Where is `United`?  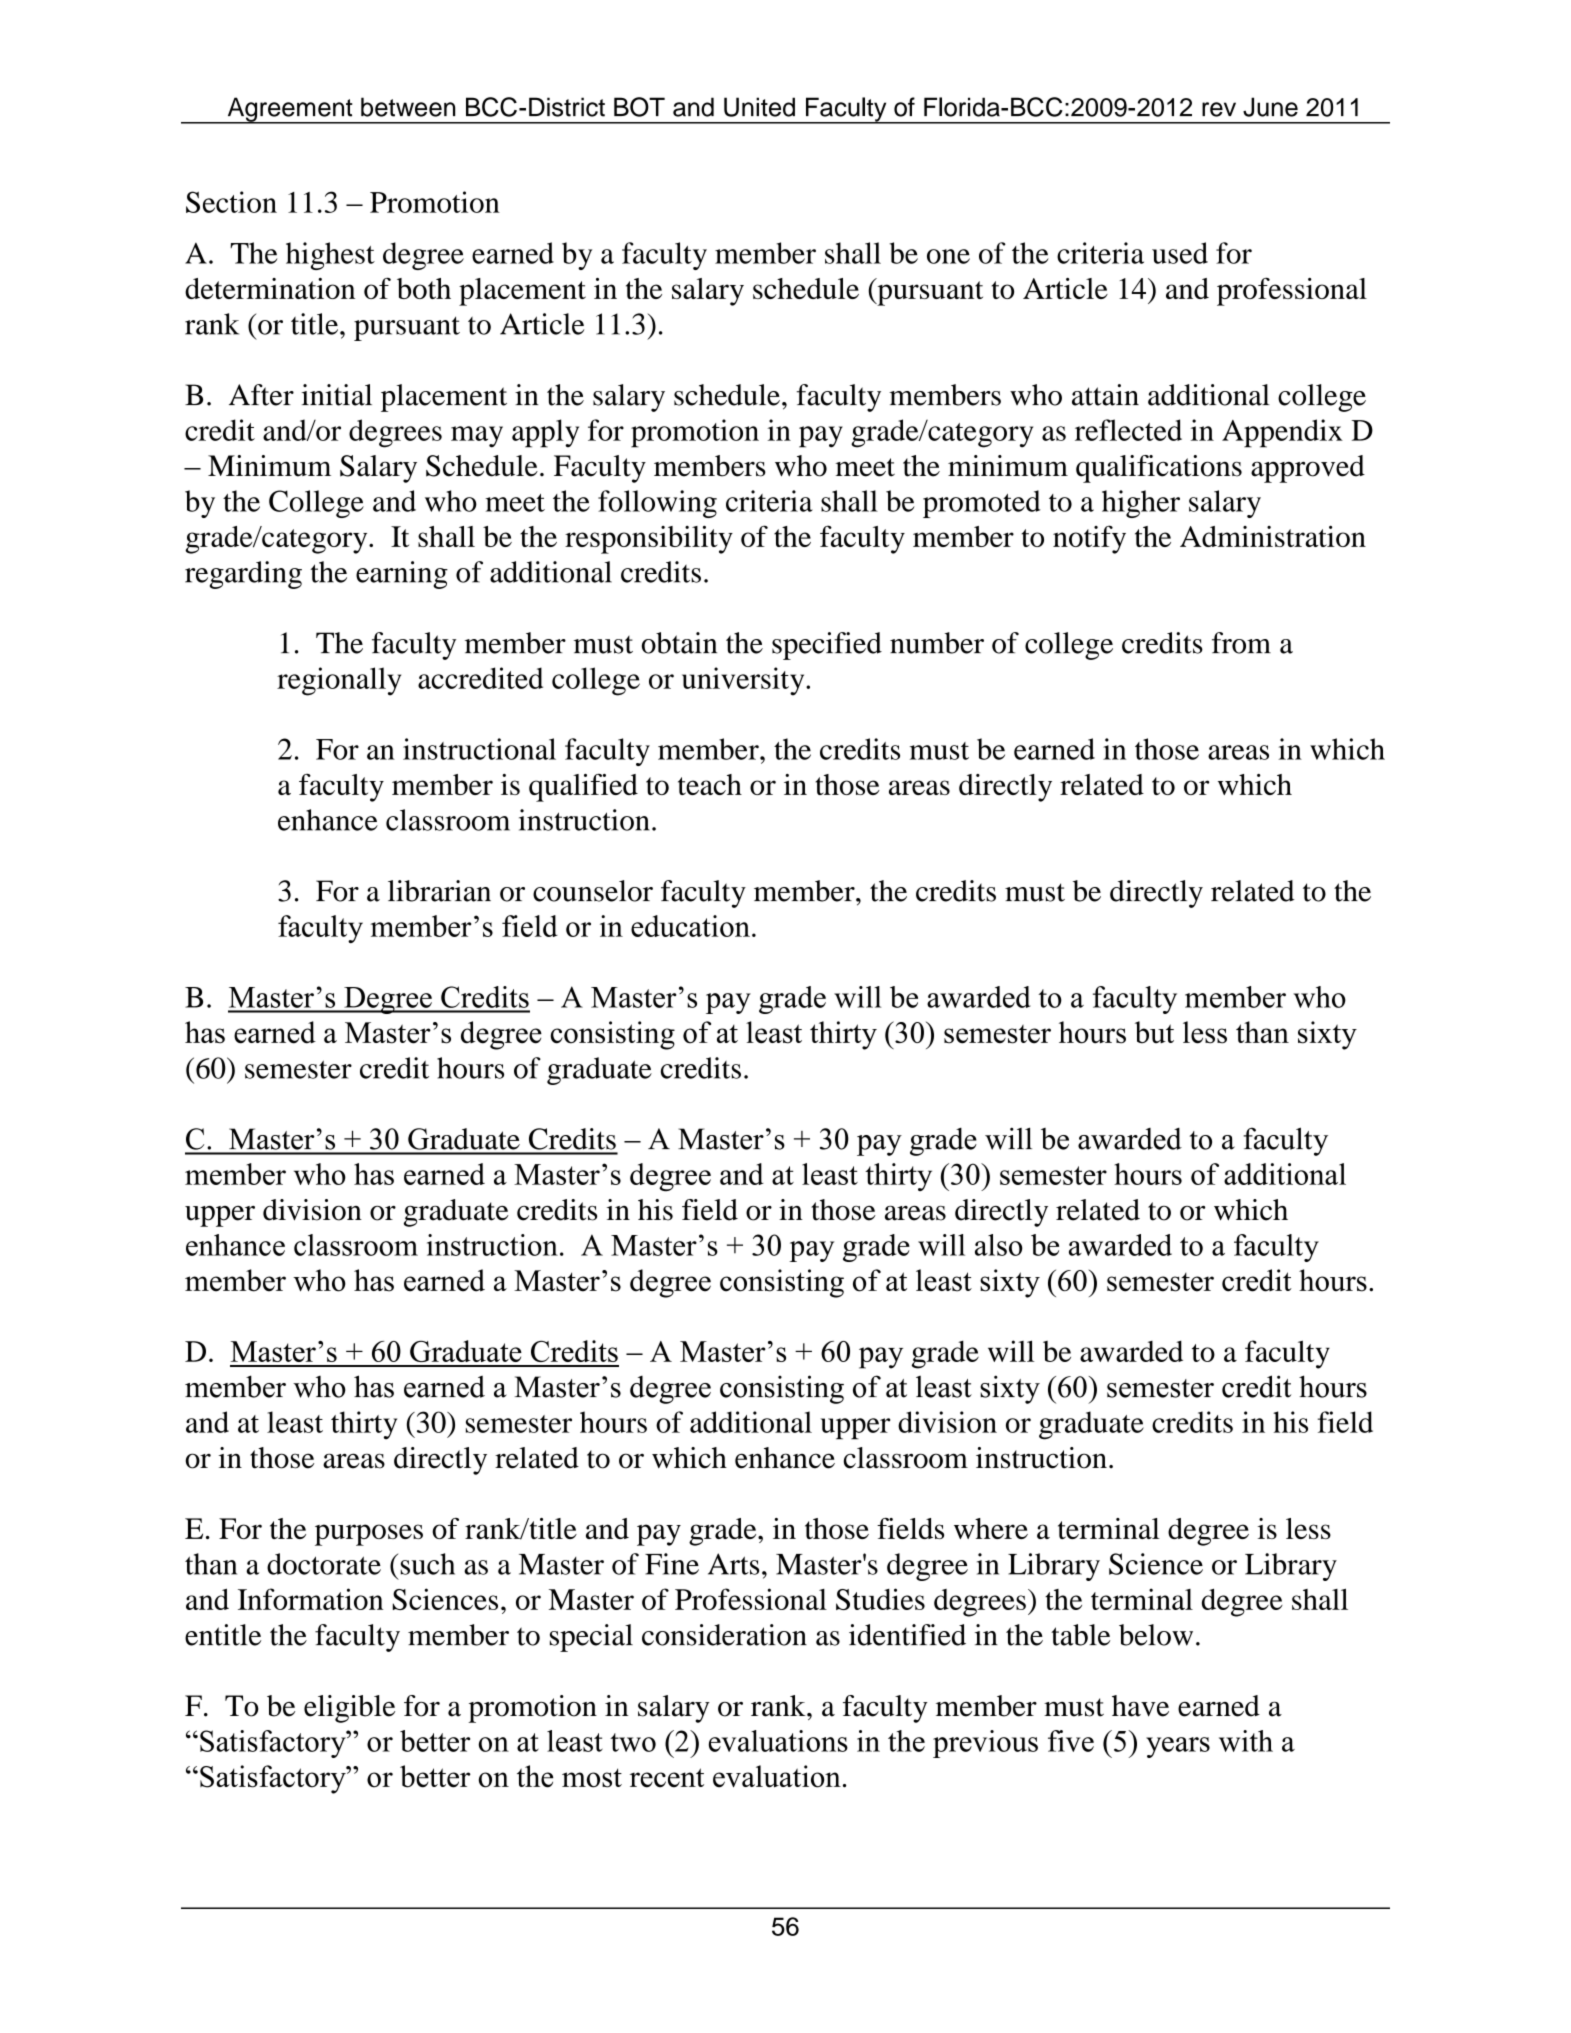 United is located at coordinates (759, 107).
